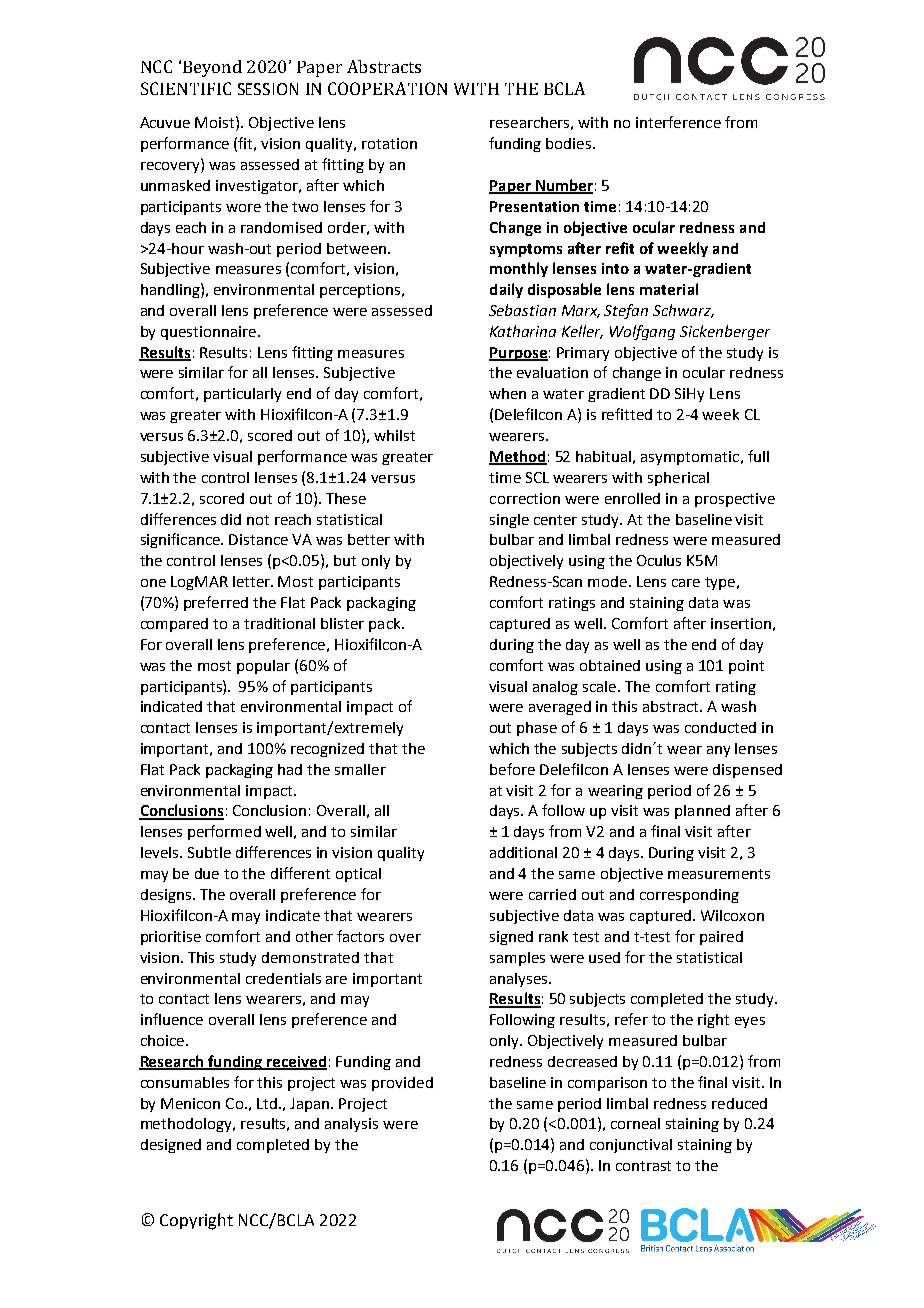  I want to click on compared, so click(174, 625).
